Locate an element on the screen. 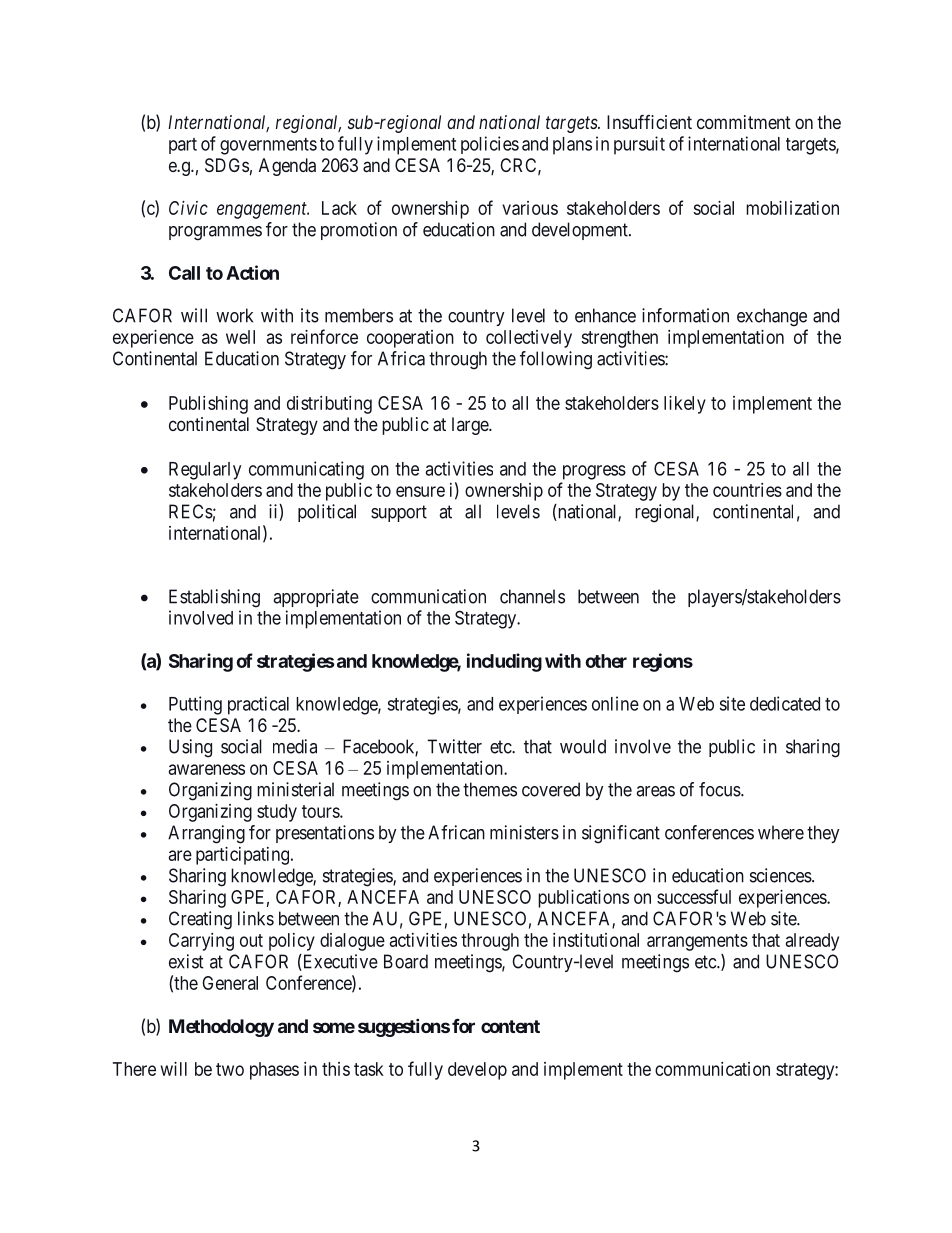 The height and width of the screenshot is (1233, 952). commitment is located at coordinates (744, 122).
